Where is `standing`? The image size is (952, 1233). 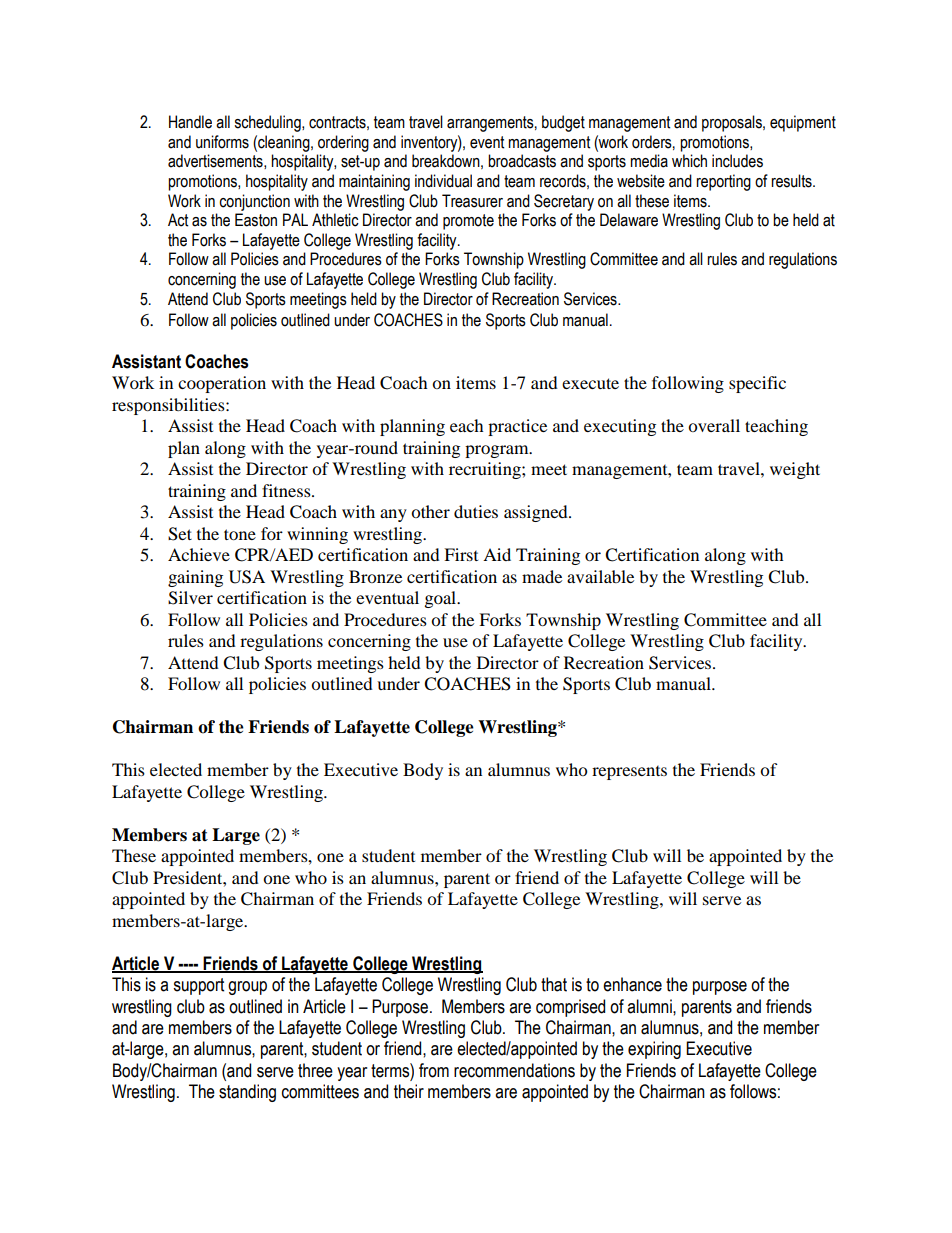
standing is located at coordinates (247, 1093).
